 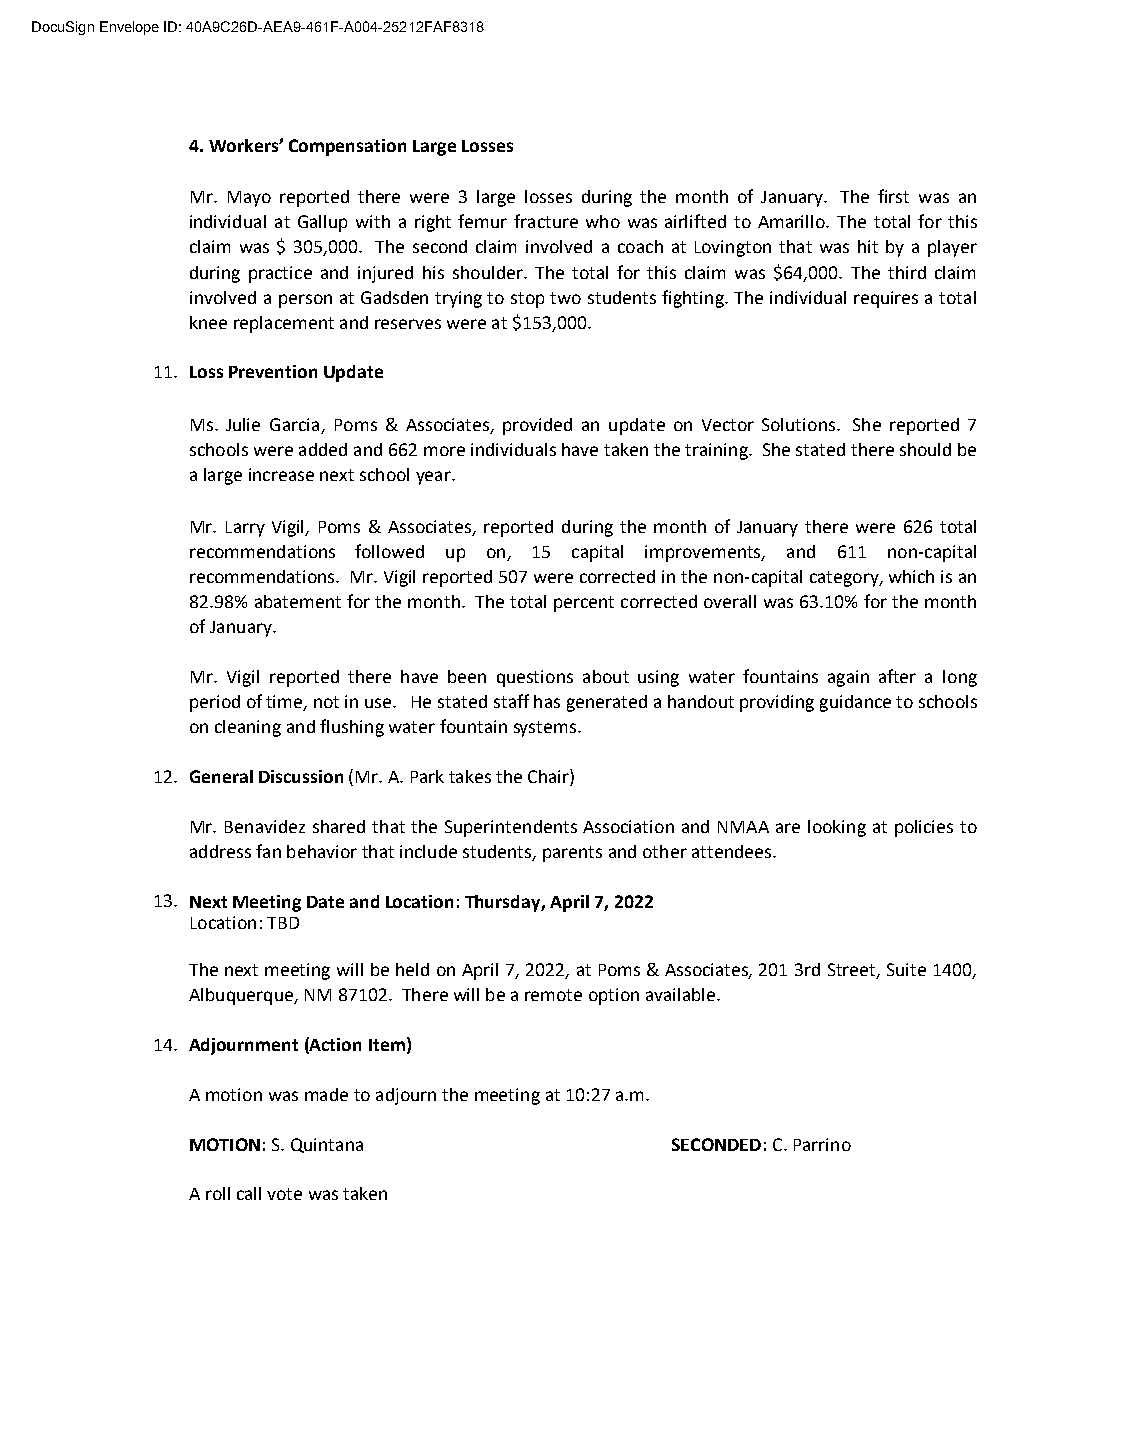 What do you see at coordinates (249, 199) in the document?
I see `Mayo` at bounding box center [249, 199].
